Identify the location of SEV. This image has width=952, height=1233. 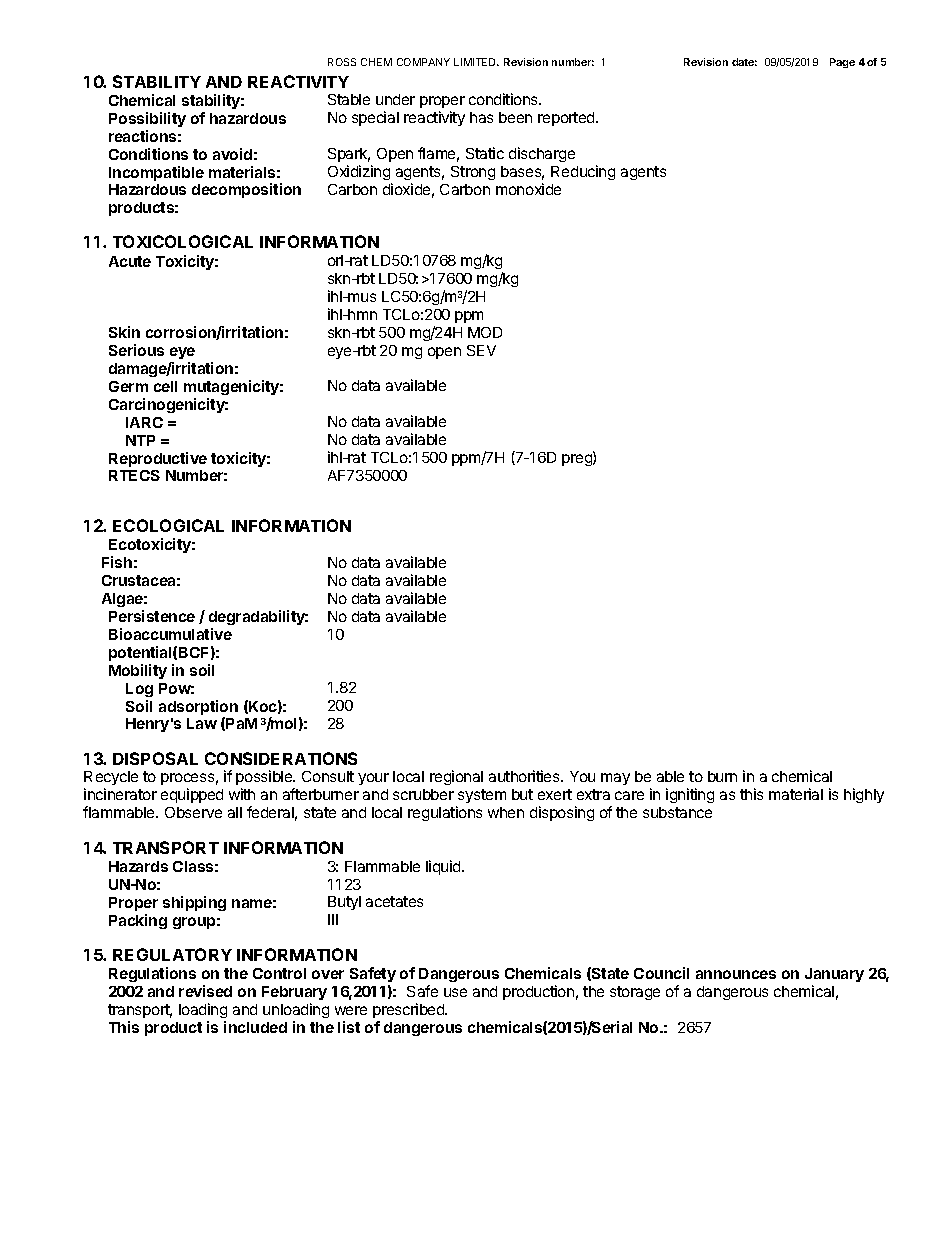
(481, 350).
